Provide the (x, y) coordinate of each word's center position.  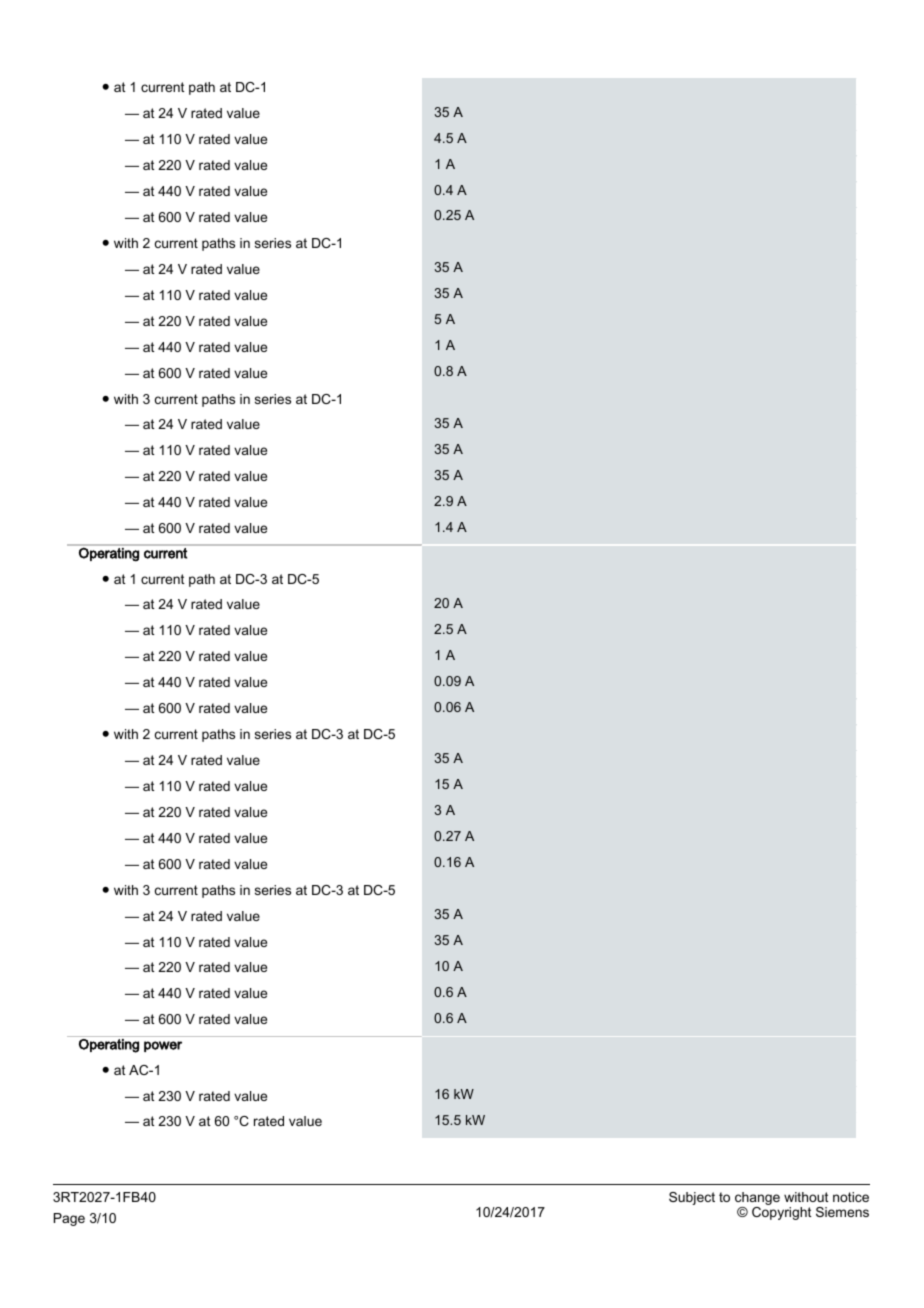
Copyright (781, 1213)
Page (69, 1219)
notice (851, 1197)
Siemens (842, 1212)
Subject (692, 1198)
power (163, 1046)
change (757, 1200)
